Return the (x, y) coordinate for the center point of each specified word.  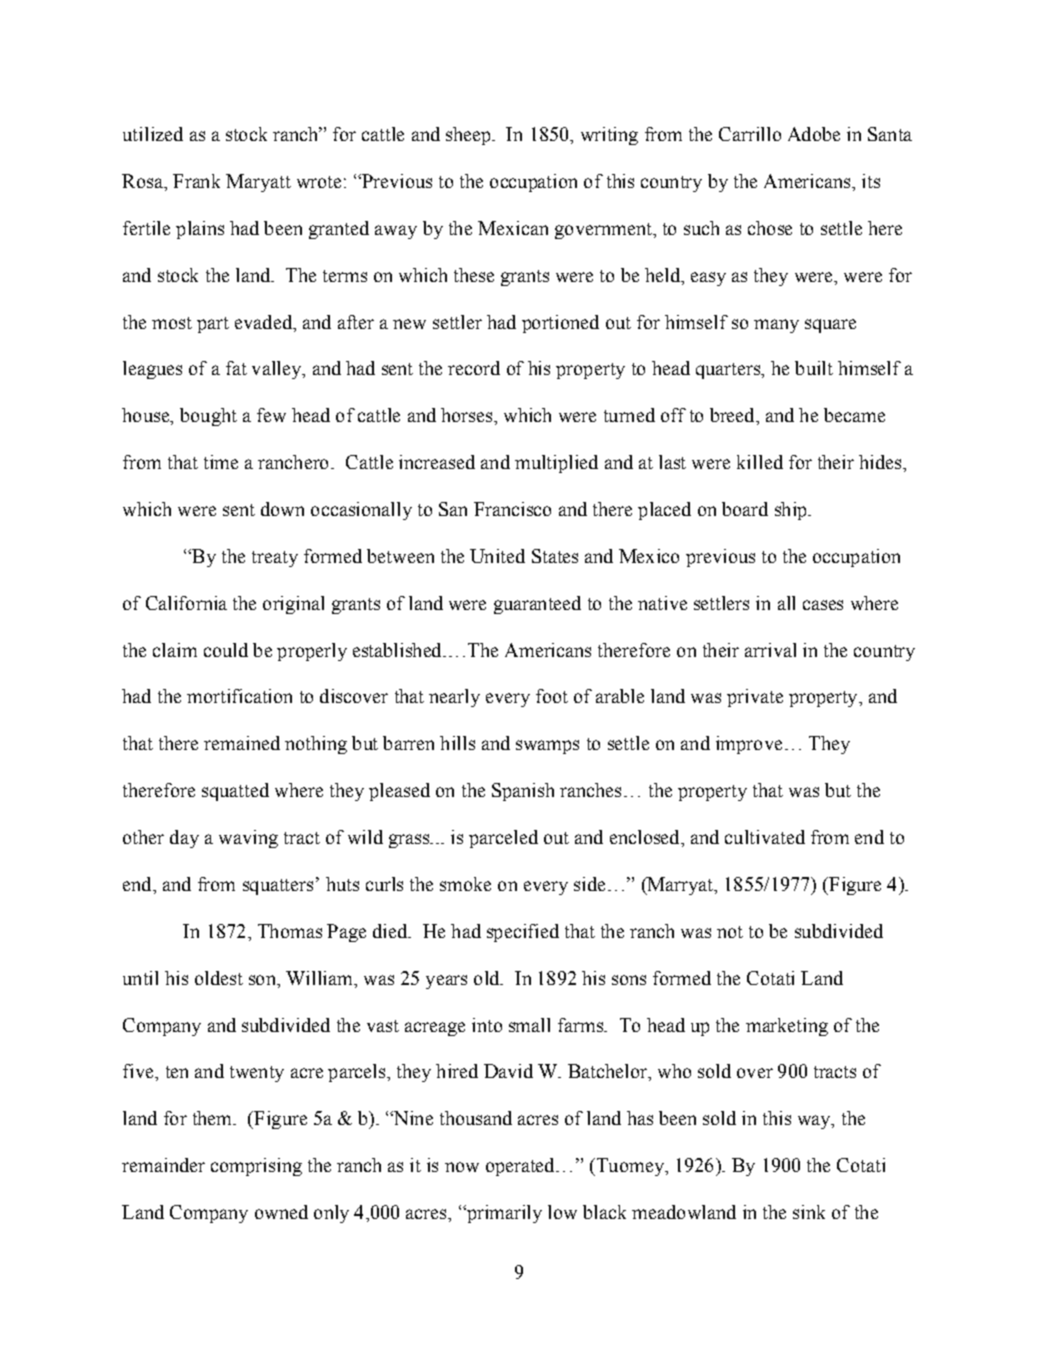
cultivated (765, 837)
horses (468, 415)
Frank (196, 181)
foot (552, 696)
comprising (256, 1167)
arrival (770, 650)
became (854, 415)
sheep (469, 136)
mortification (239, 696)
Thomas (290, 931)
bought (208, 417)
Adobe (814, 134)
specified (523, 933)
